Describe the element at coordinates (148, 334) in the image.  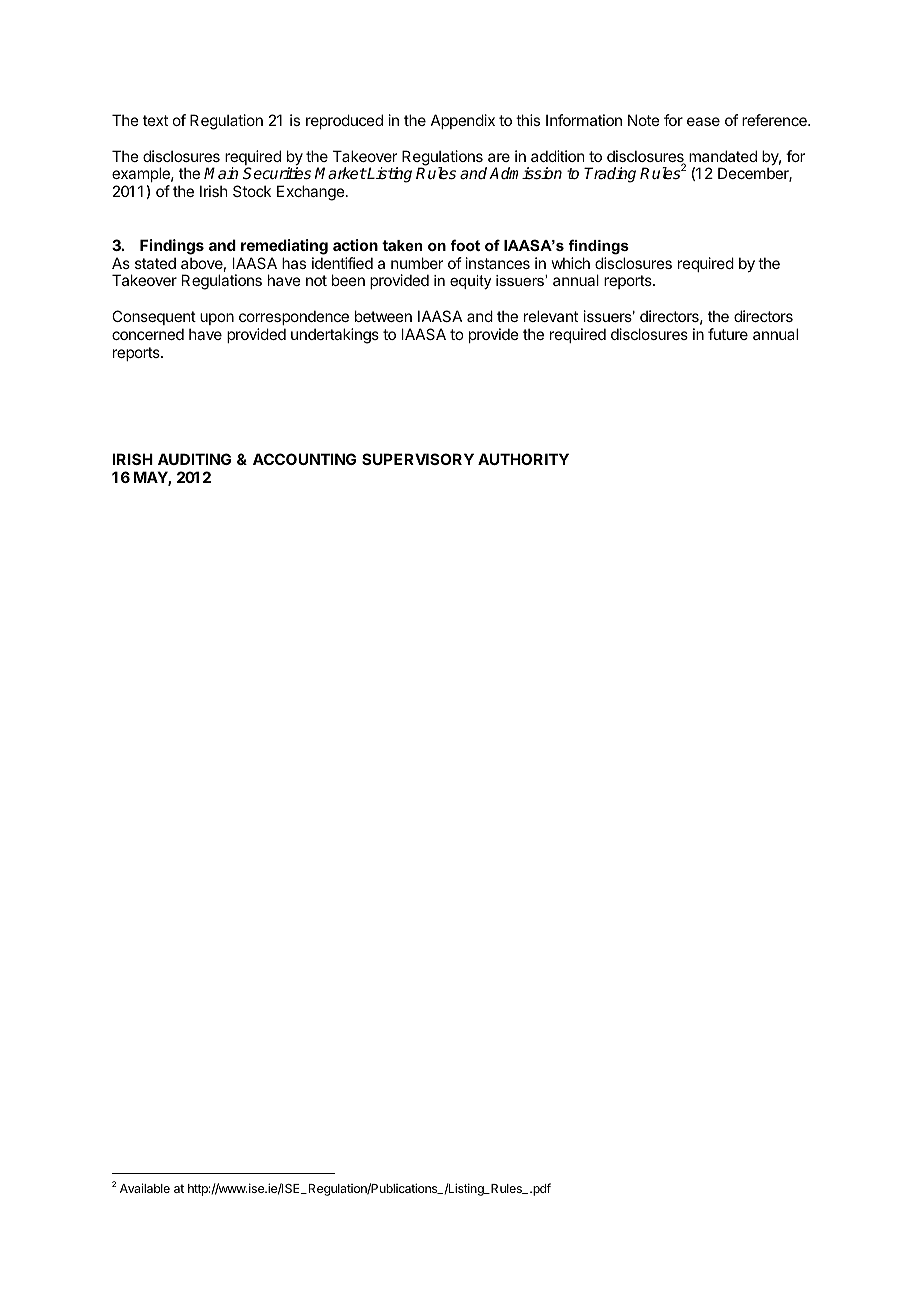
I see `concerned` at that location.
